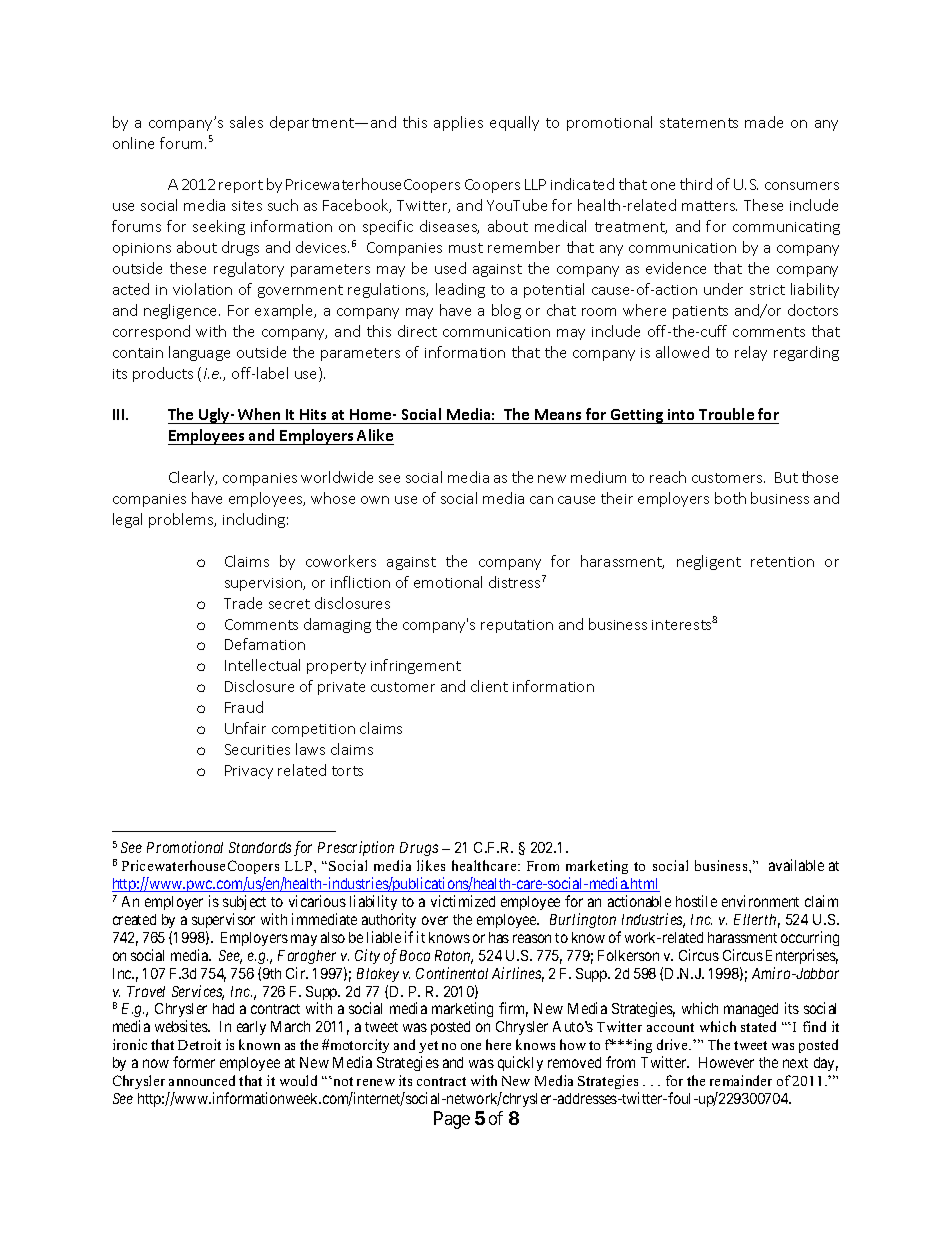  I want to click on applies, so click(458, 123).
